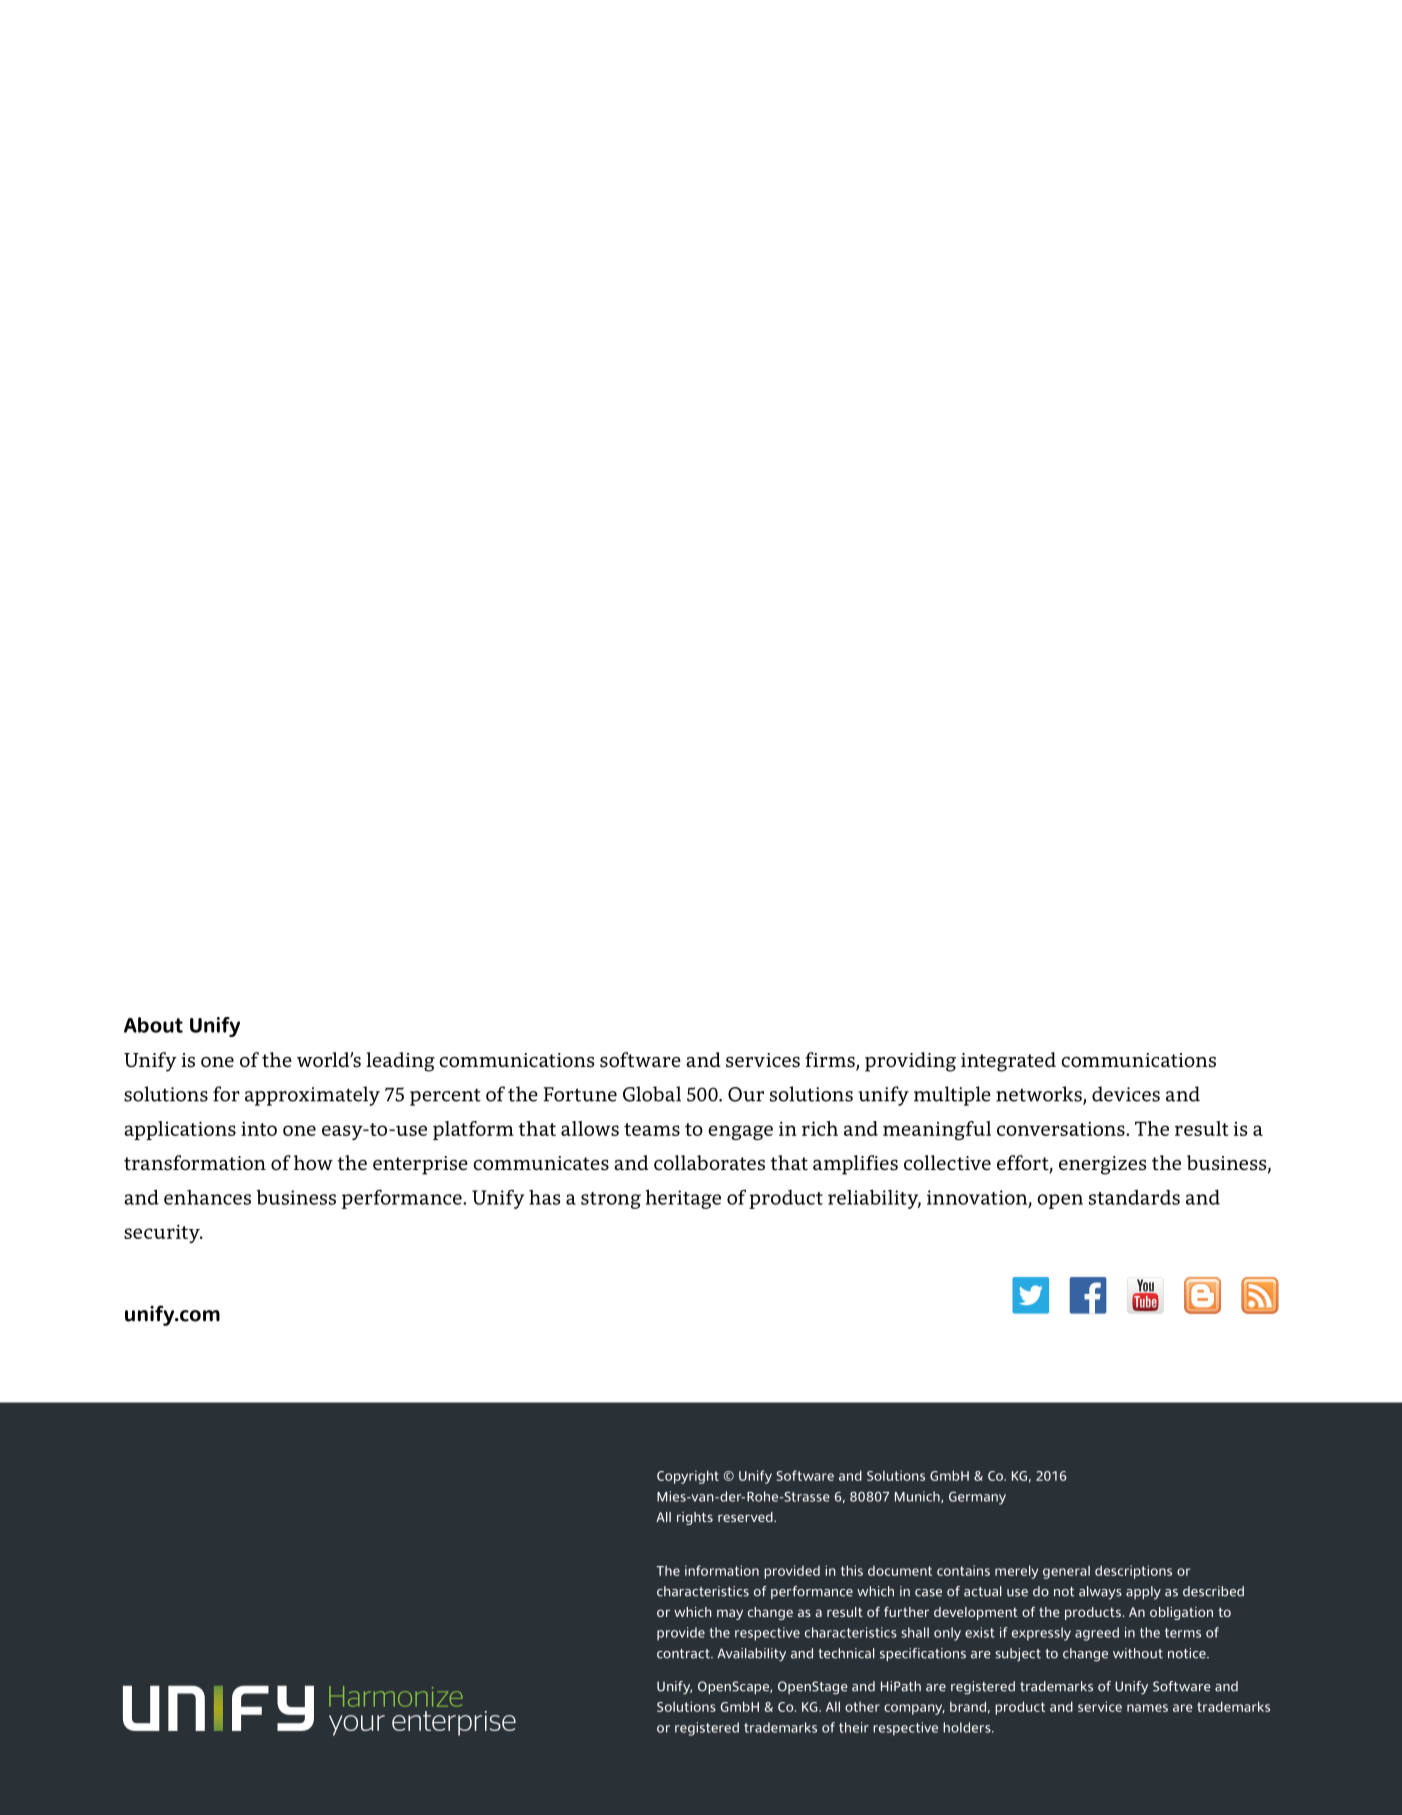 This document has width=1402, height=1815. I want to click on leading, so click(400, 1062).
